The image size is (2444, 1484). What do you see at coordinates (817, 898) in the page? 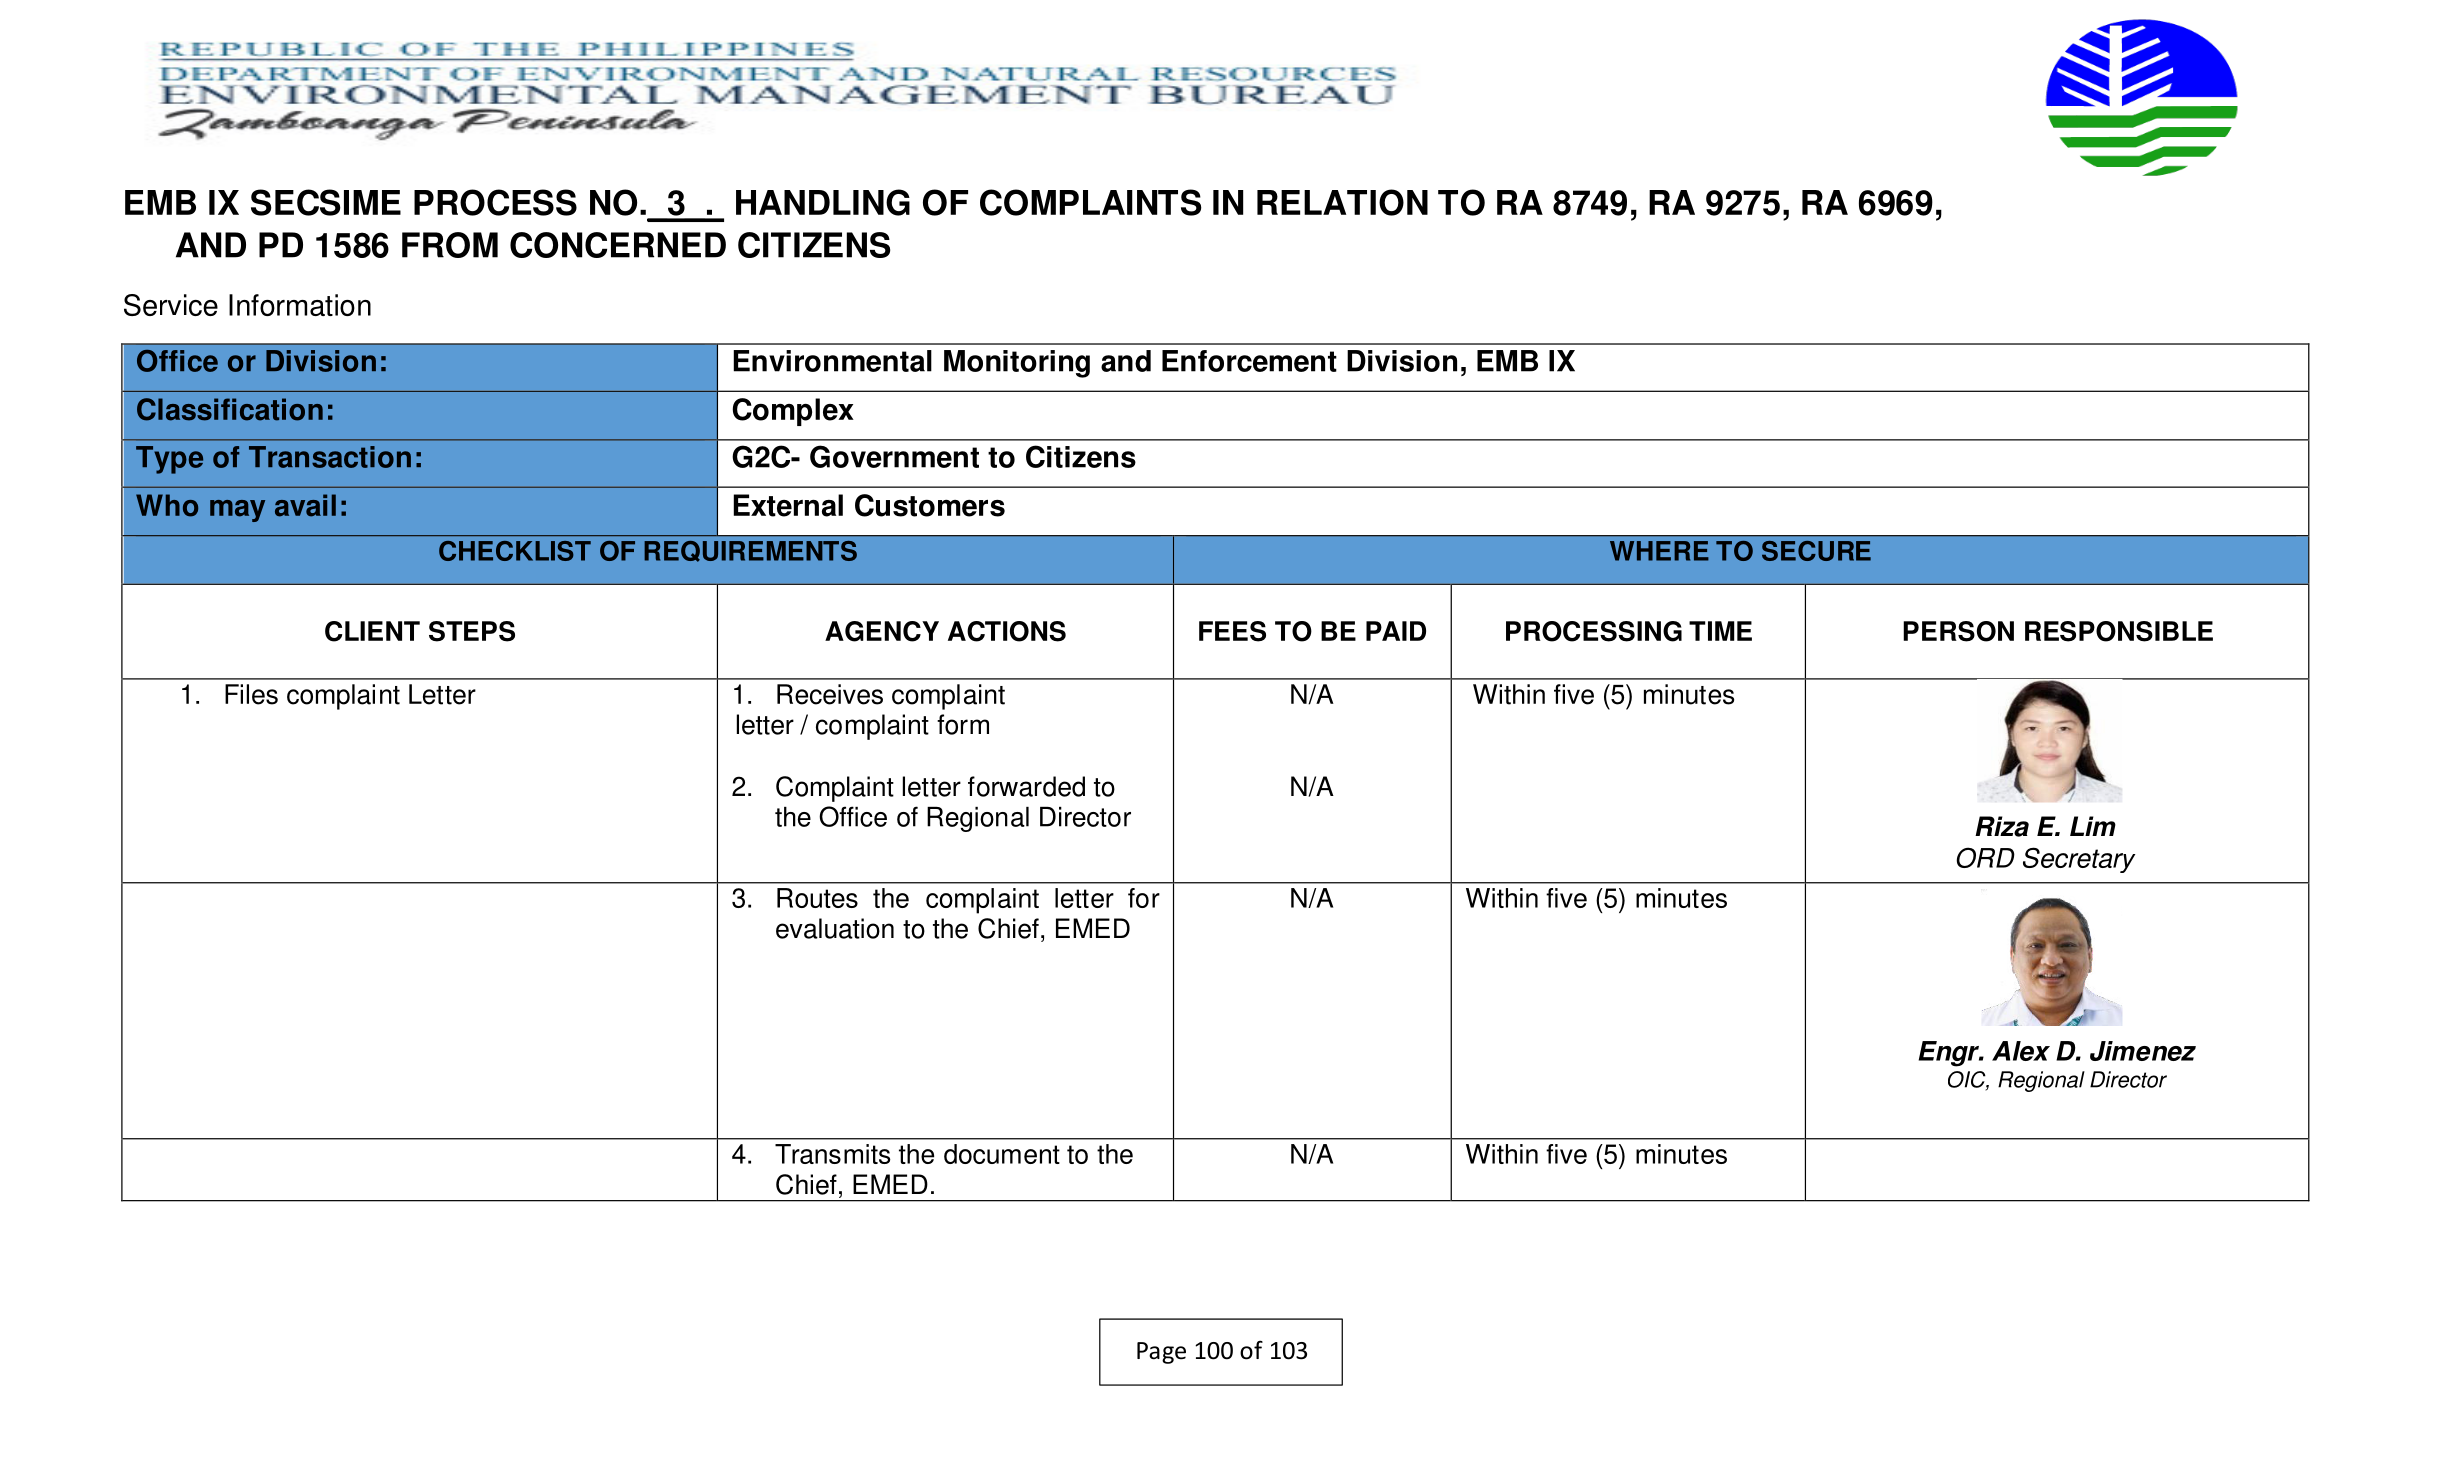
I see `Routes` at bounding box center [817, 898].
